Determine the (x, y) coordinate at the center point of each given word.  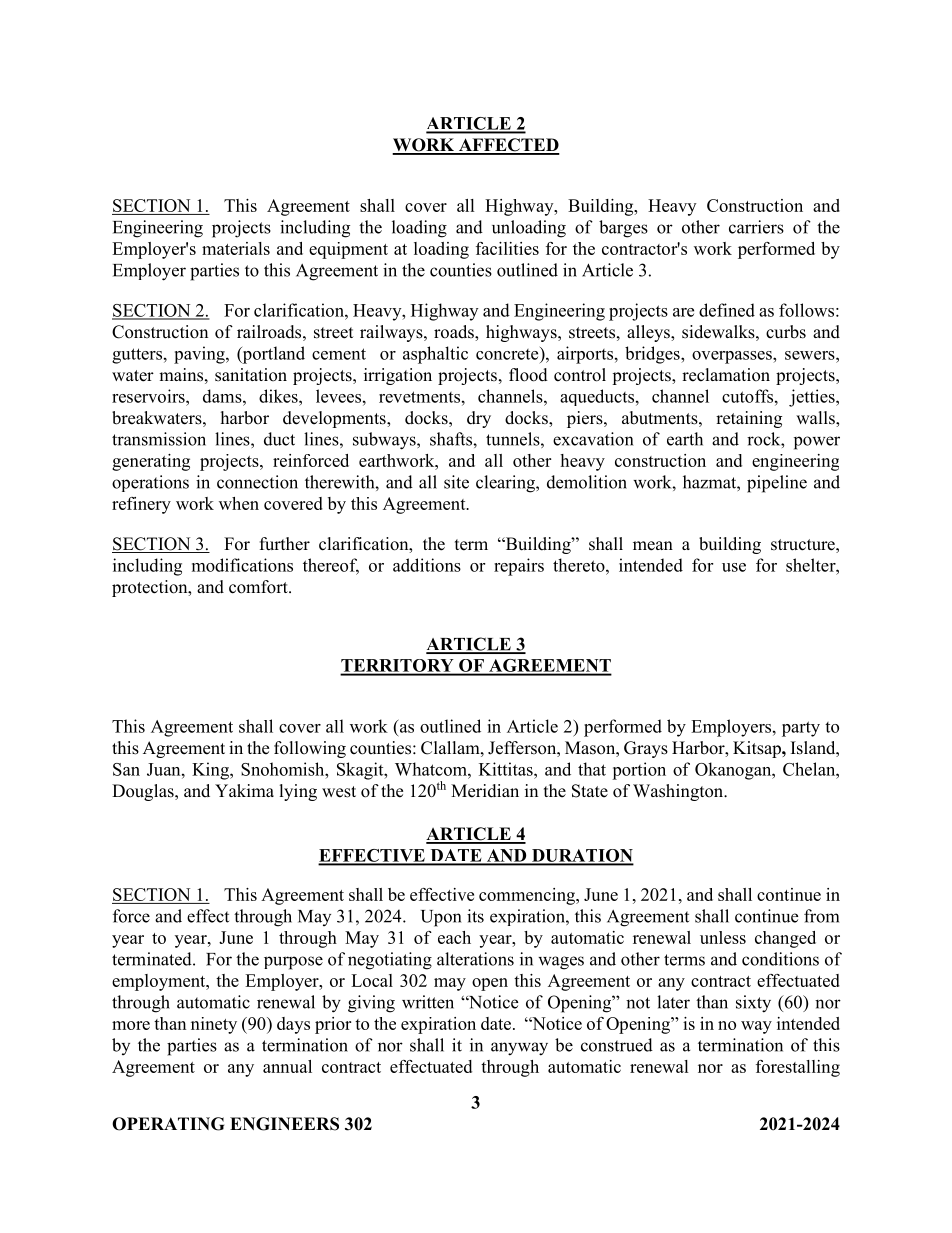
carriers (756, 227)
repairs (519, 567)
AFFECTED (508, 146)
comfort (259, 587)
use (734, 567)
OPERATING (168, 1124)
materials (236, 248)
